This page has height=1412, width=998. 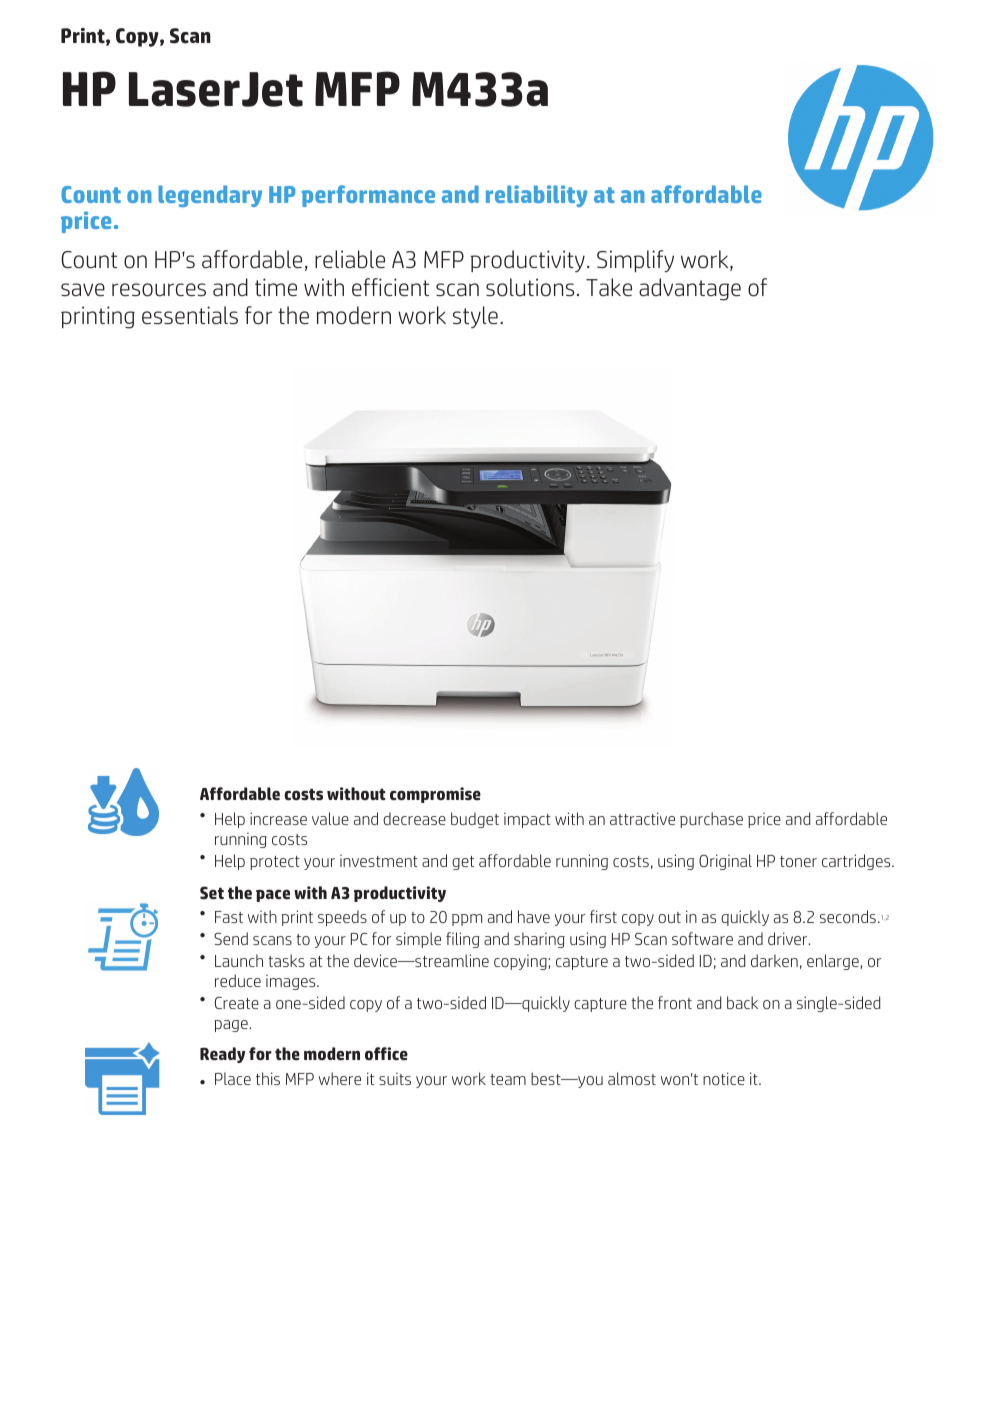 What do you see at coordinates (222, 1055) in the page?
I see `Ready` at bounding box center [222, 1055].
